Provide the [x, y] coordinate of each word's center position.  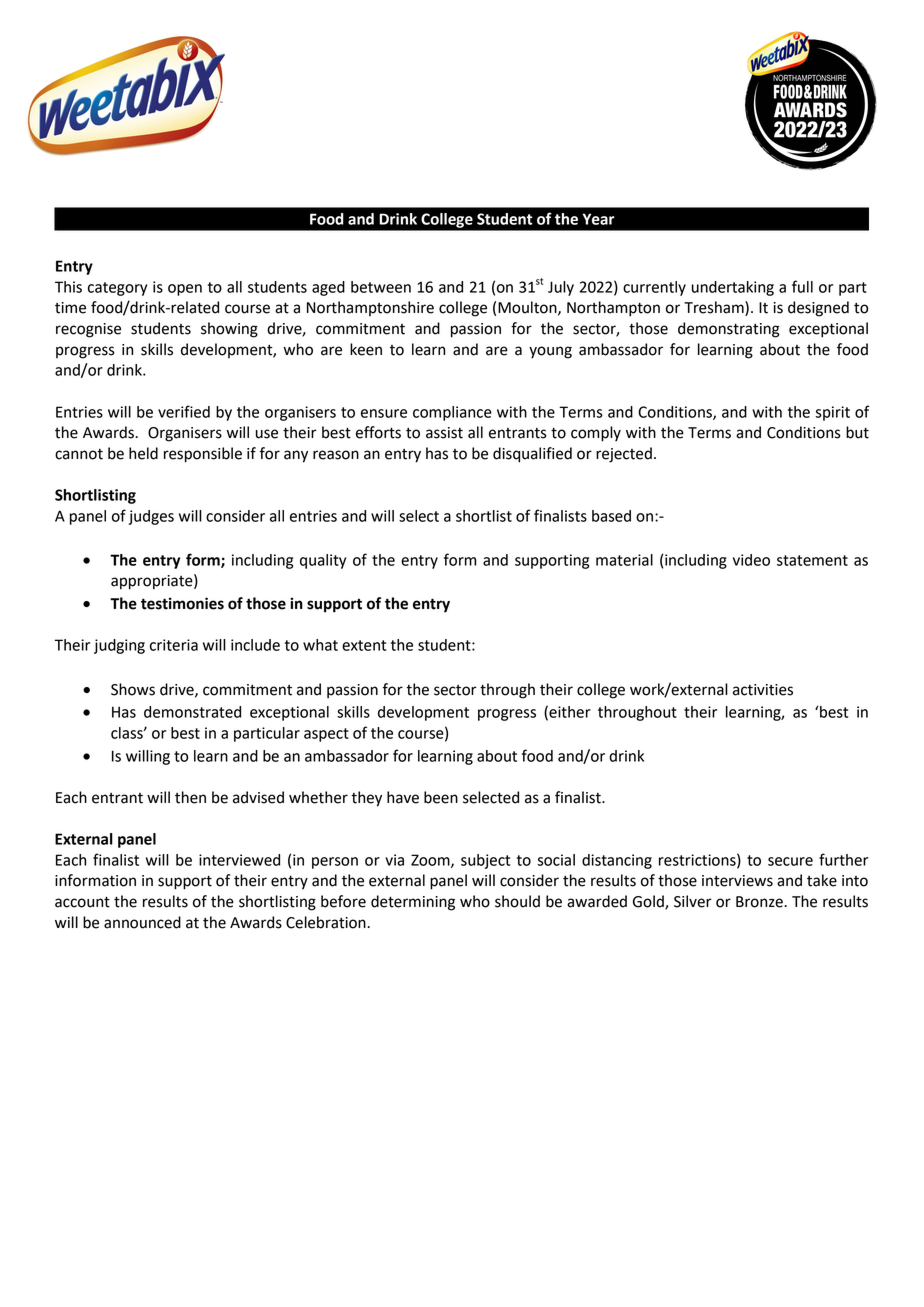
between [381, 287]
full [802, 286]
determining [413, 903]
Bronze [760, 902]
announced [142, 922]
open [185, 290]
